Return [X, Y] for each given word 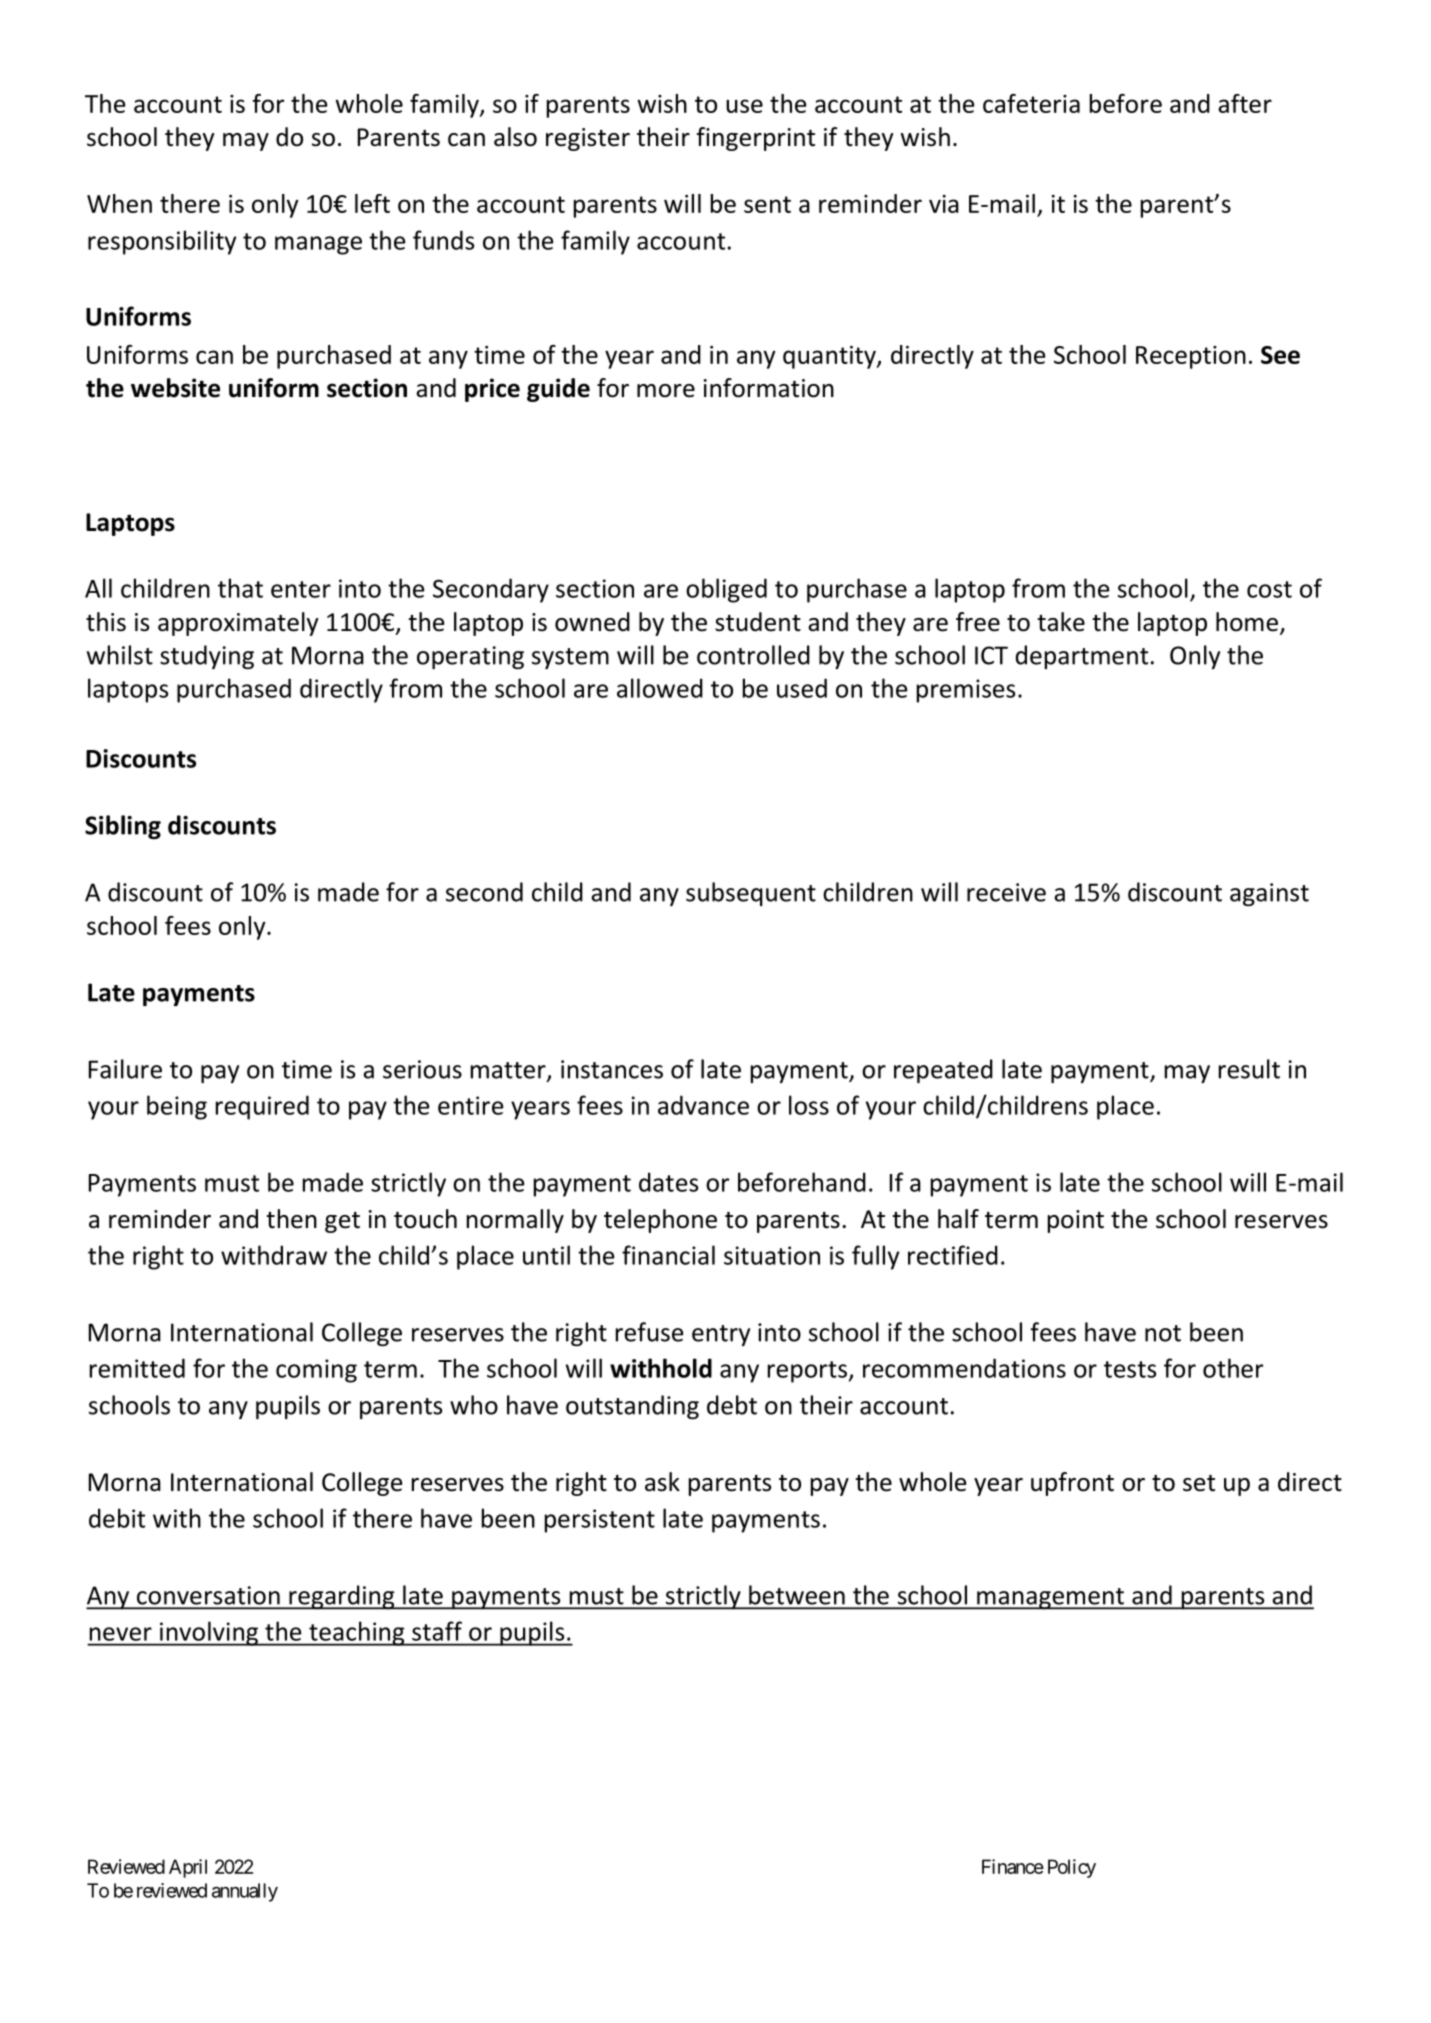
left [372, 203]
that [240, 588]
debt [732, 1405]
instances [612, 1069]
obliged [726, 590]
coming [316, 1371]
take [1061, 622]
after [1245, 103]
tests [1130, 1369]
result [1249, 1069]
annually [245, 1892]
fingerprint [756, 139]
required [262, 1107]
